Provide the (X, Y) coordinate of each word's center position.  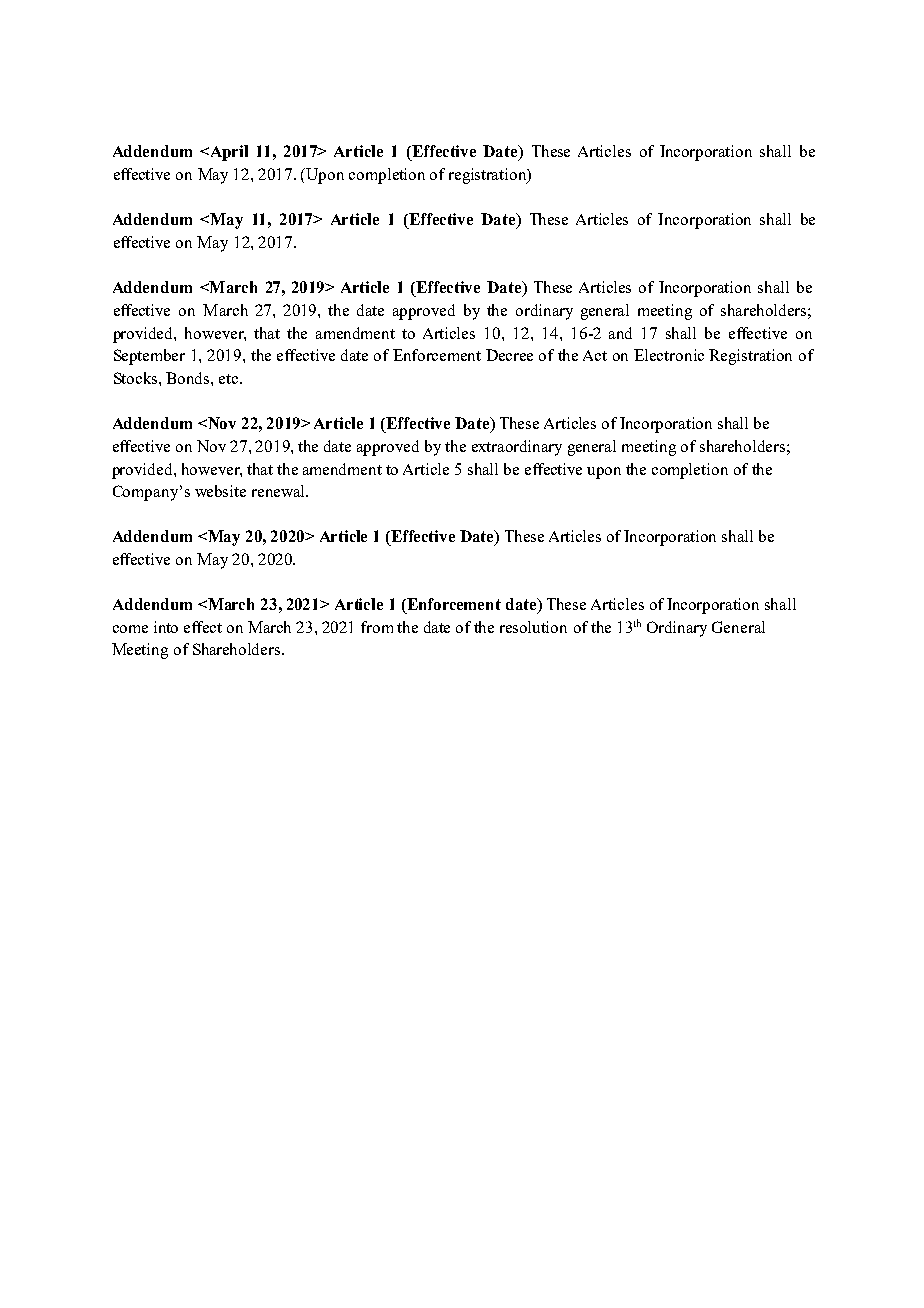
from (377, 627)
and (620, 333)
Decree (509, 355)
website (220, 491)
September (149, 357)
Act (595, 355)
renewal (279, 491)
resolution (533, 627)
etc (230, 379)
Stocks (137, 378)
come (130, 629)
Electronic (669, 355)
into (166, 627)
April (228, 153)
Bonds (189, 378)
